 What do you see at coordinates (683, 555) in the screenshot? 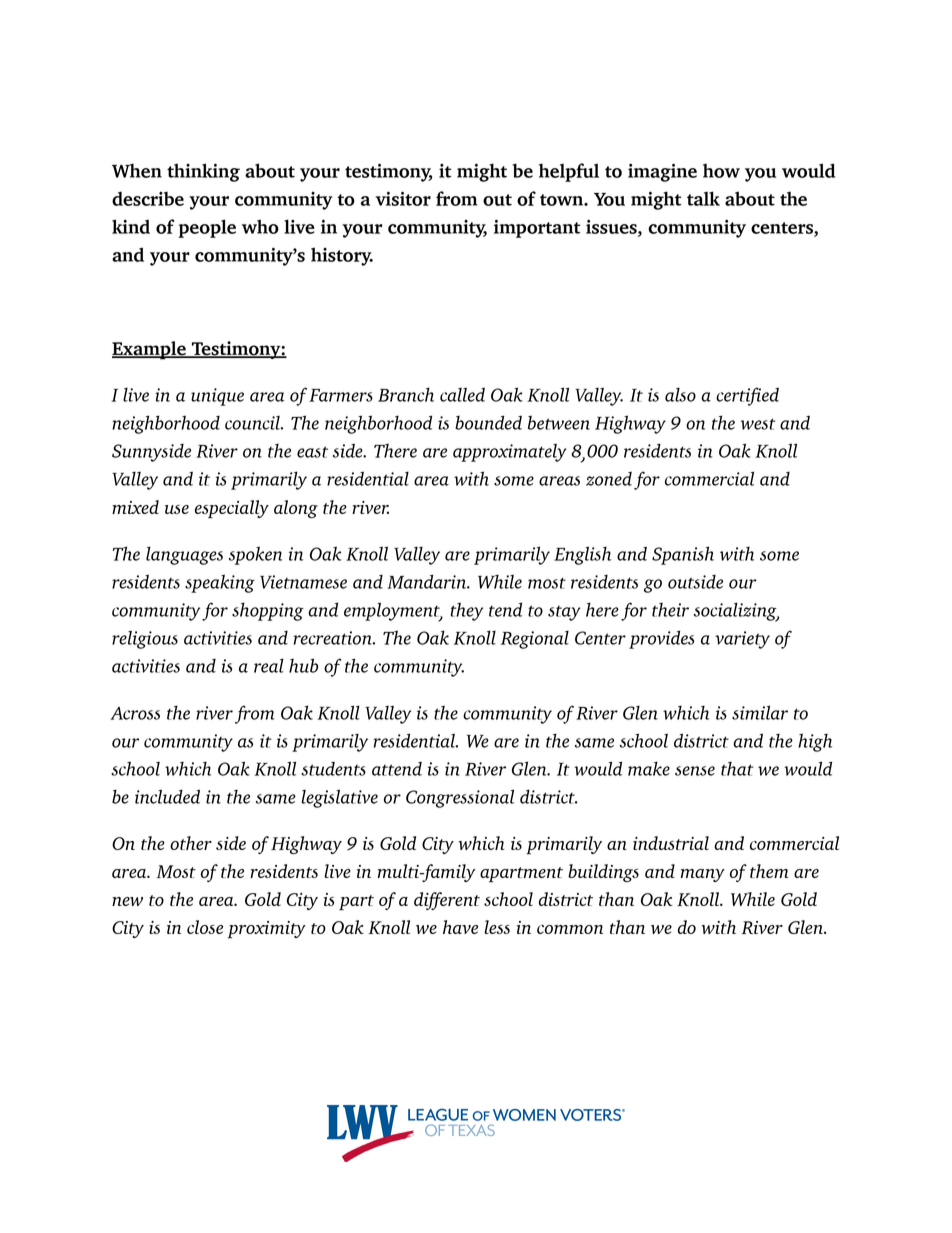
I see `Spanish` at bounding box center [683, 555].
